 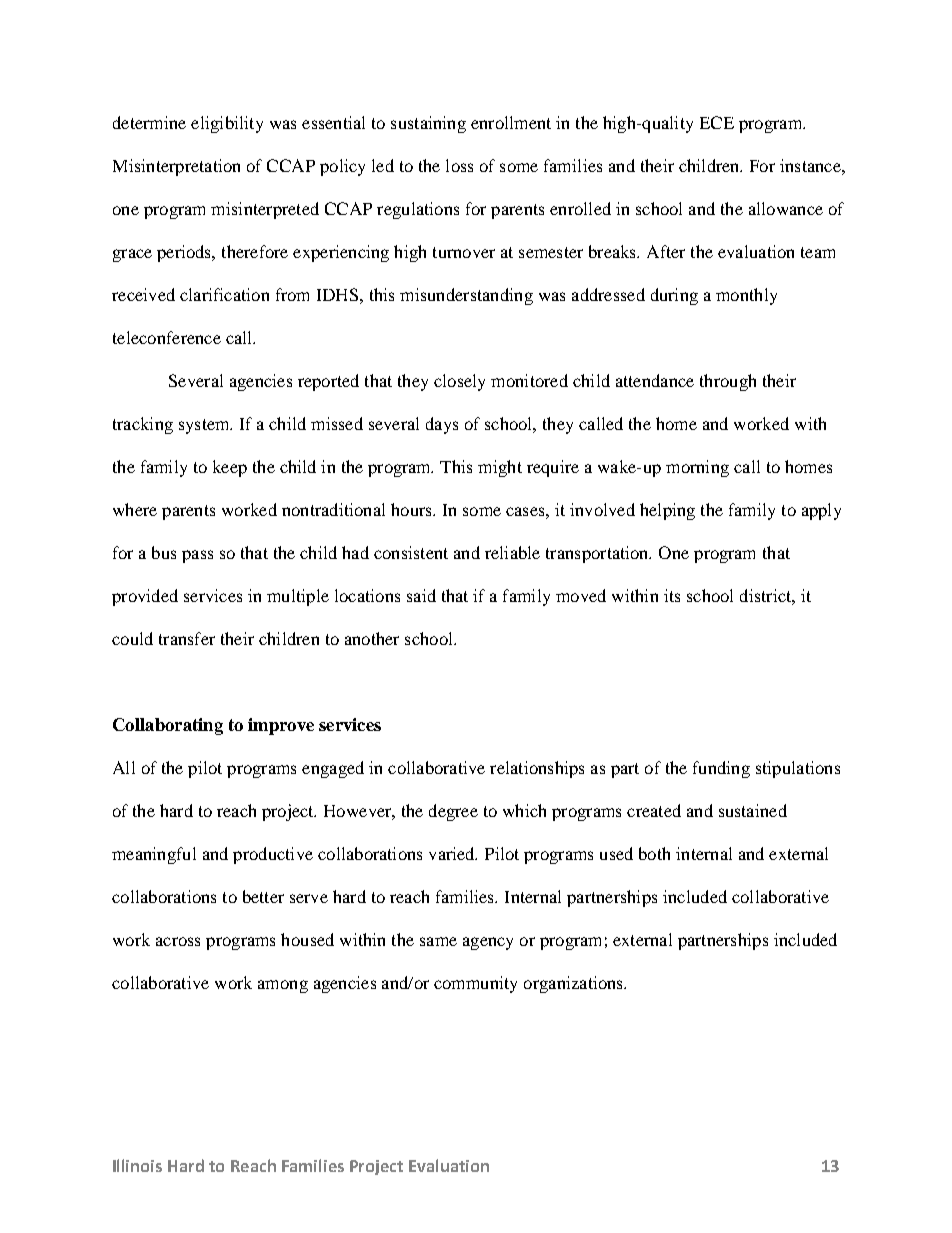 I want to click on transfer, so click(x=187, y=638).
